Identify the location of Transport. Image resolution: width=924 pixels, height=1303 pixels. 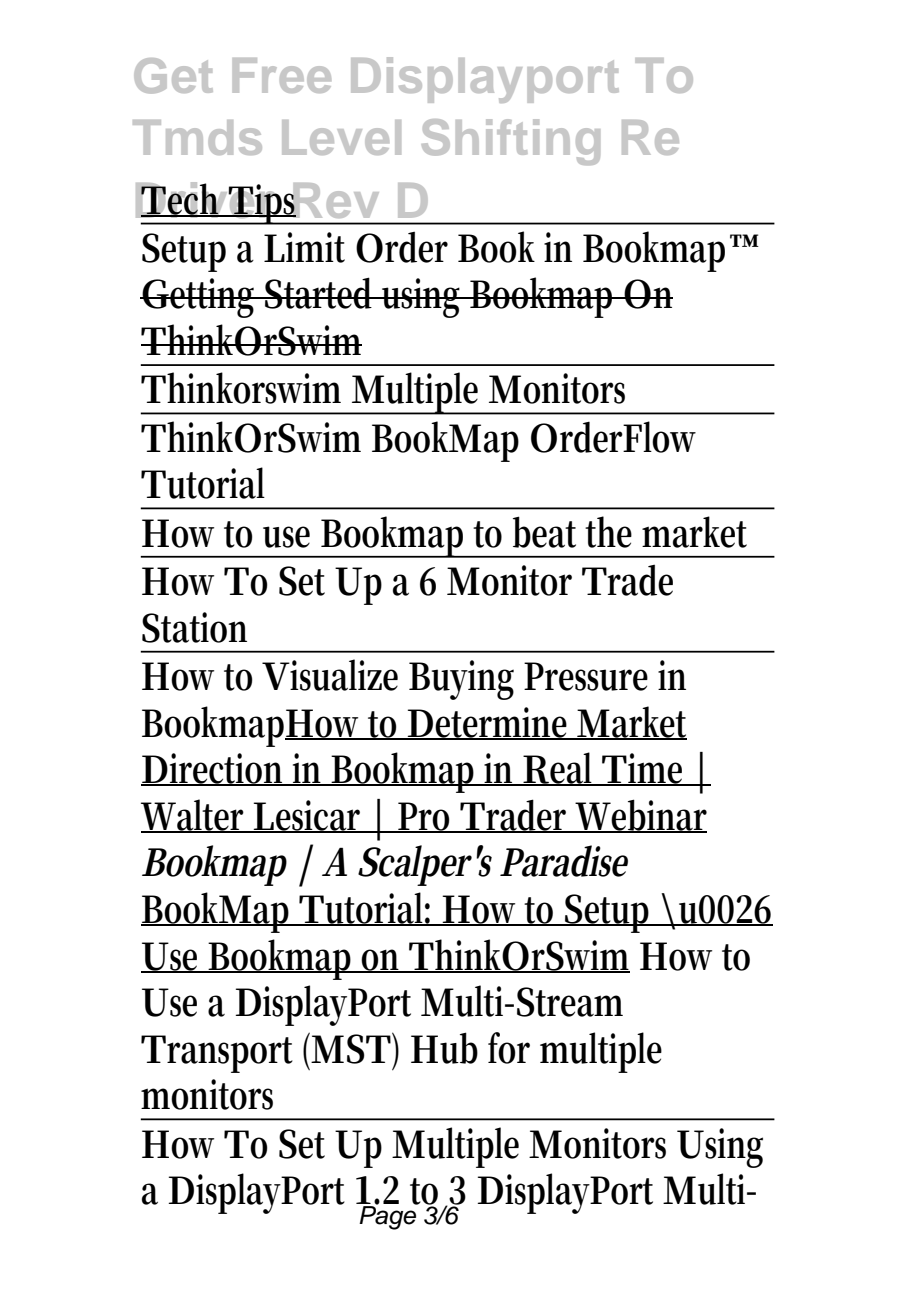
(217, 1054).
